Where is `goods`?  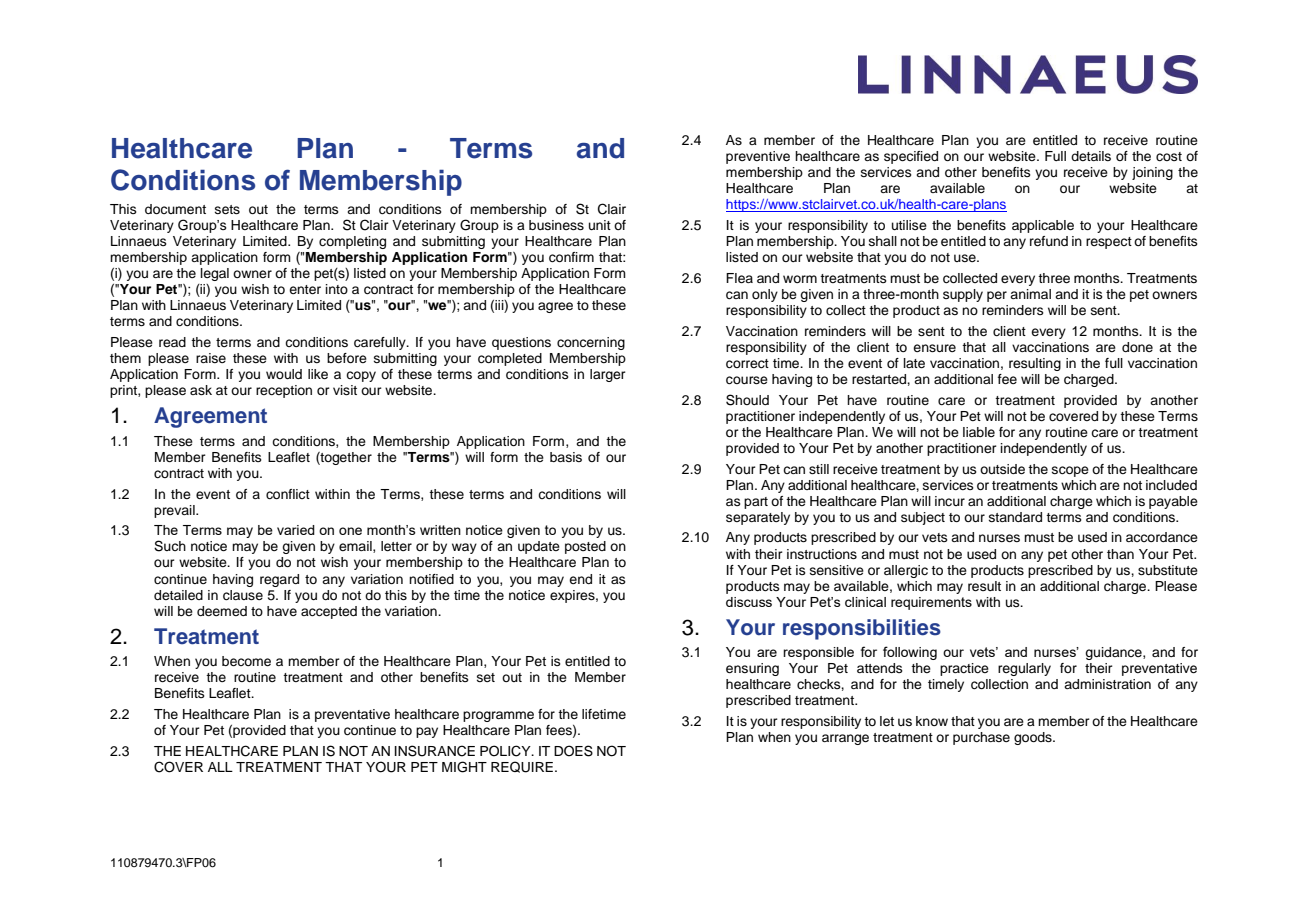
goods is located at coordinates (1034, 738).
